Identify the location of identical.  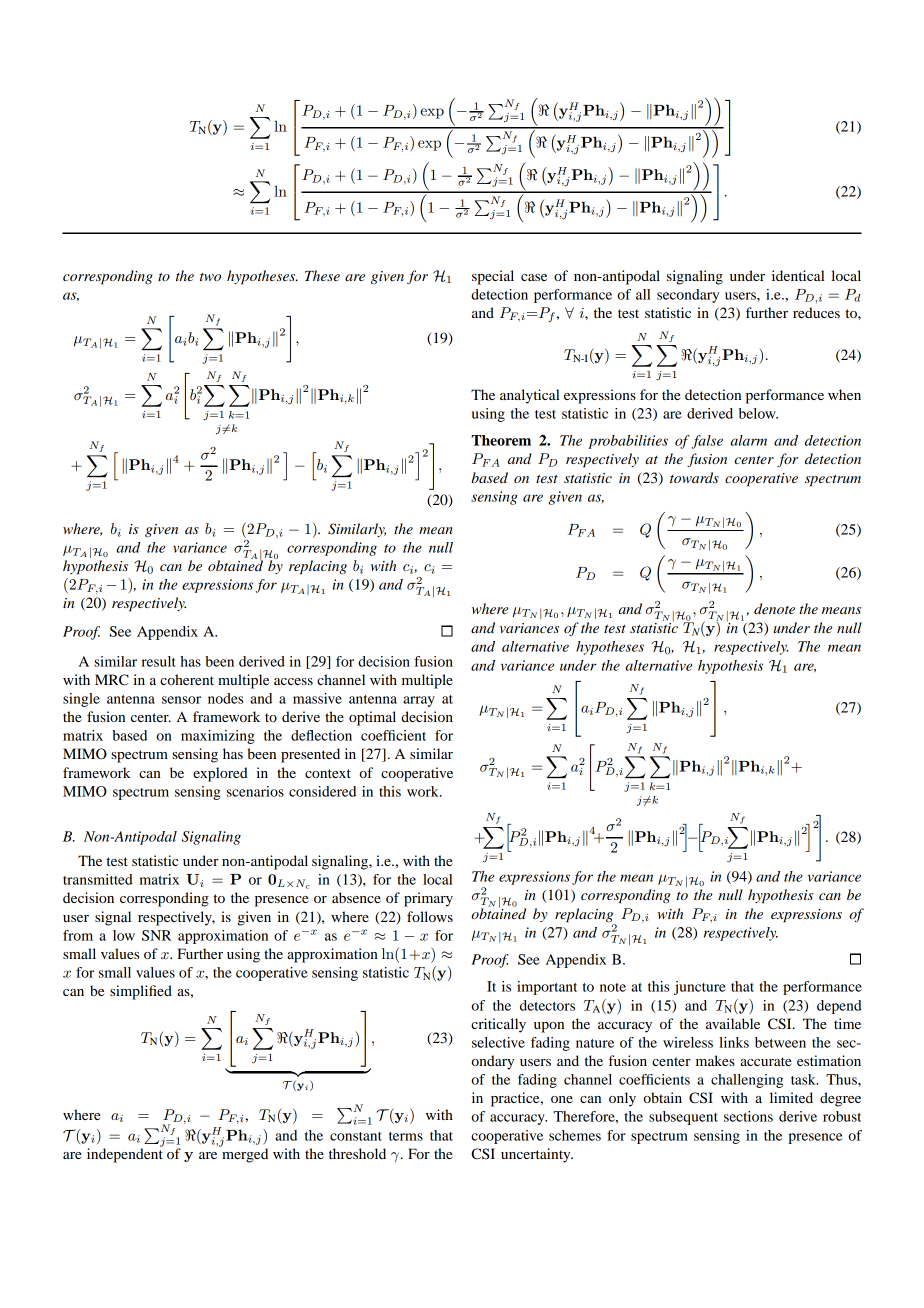
(798, 275).
